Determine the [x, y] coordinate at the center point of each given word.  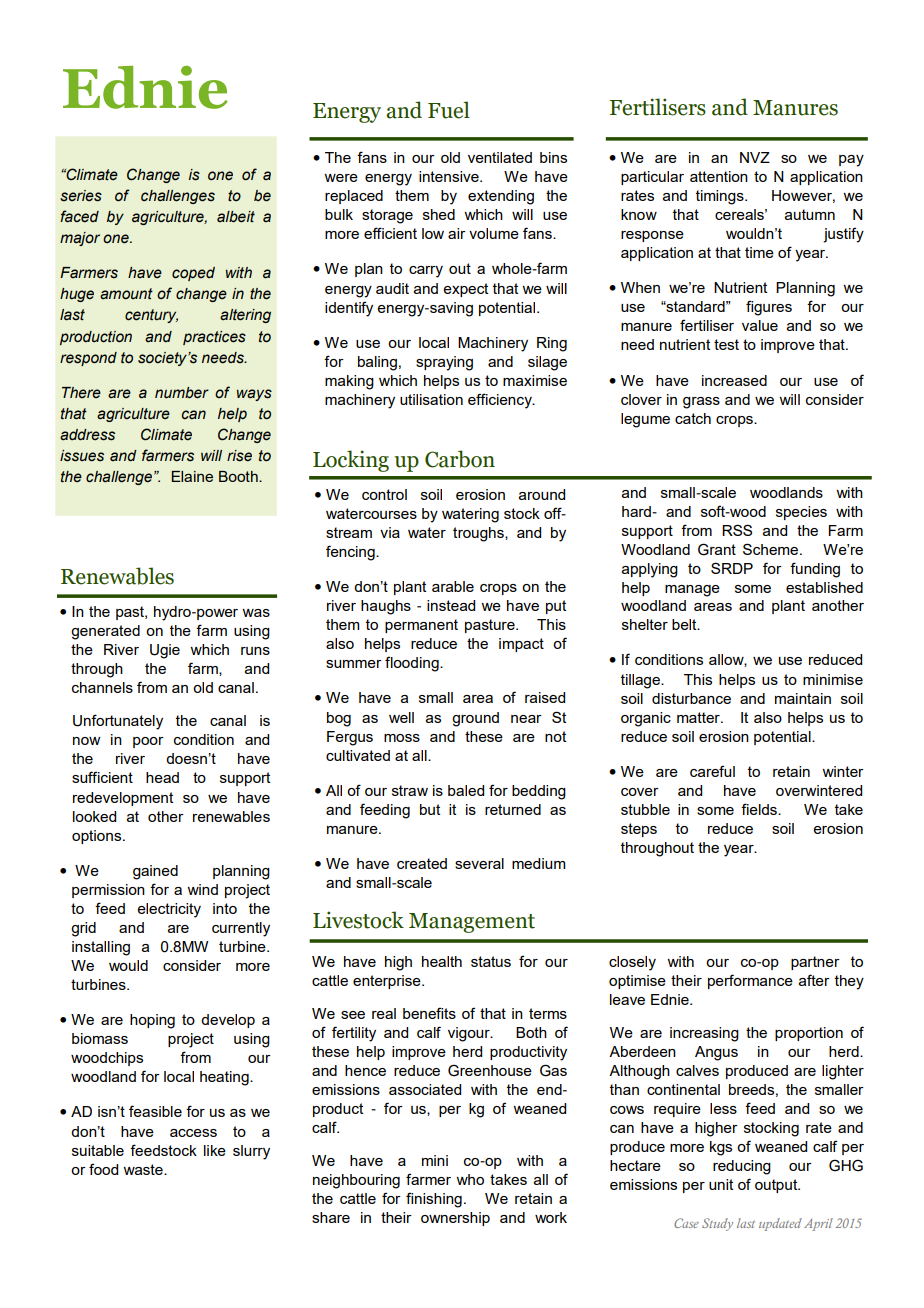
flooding [413, 664]
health [442, 961]
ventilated [500, 157]
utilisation [431, 399]
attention [719, 176]
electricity [169, 910]
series [81, 196]
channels [102, 687]
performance [750, 981]
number [182, 393]
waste [144, 1169]
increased [734, 380]
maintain [803, 698]
